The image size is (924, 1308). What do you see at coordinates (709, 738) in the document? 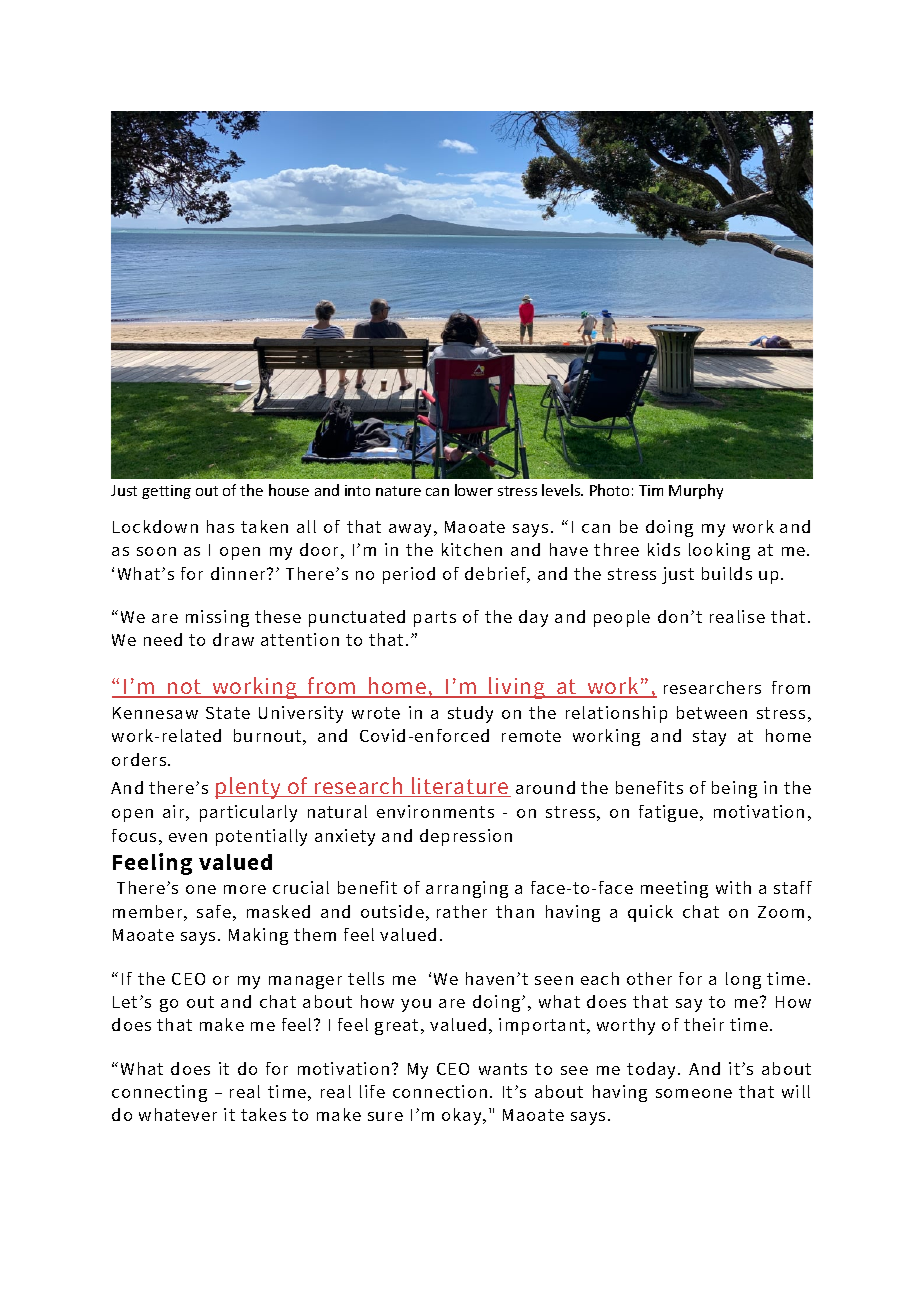
I see `stay` at bounding box center [709, 738].
